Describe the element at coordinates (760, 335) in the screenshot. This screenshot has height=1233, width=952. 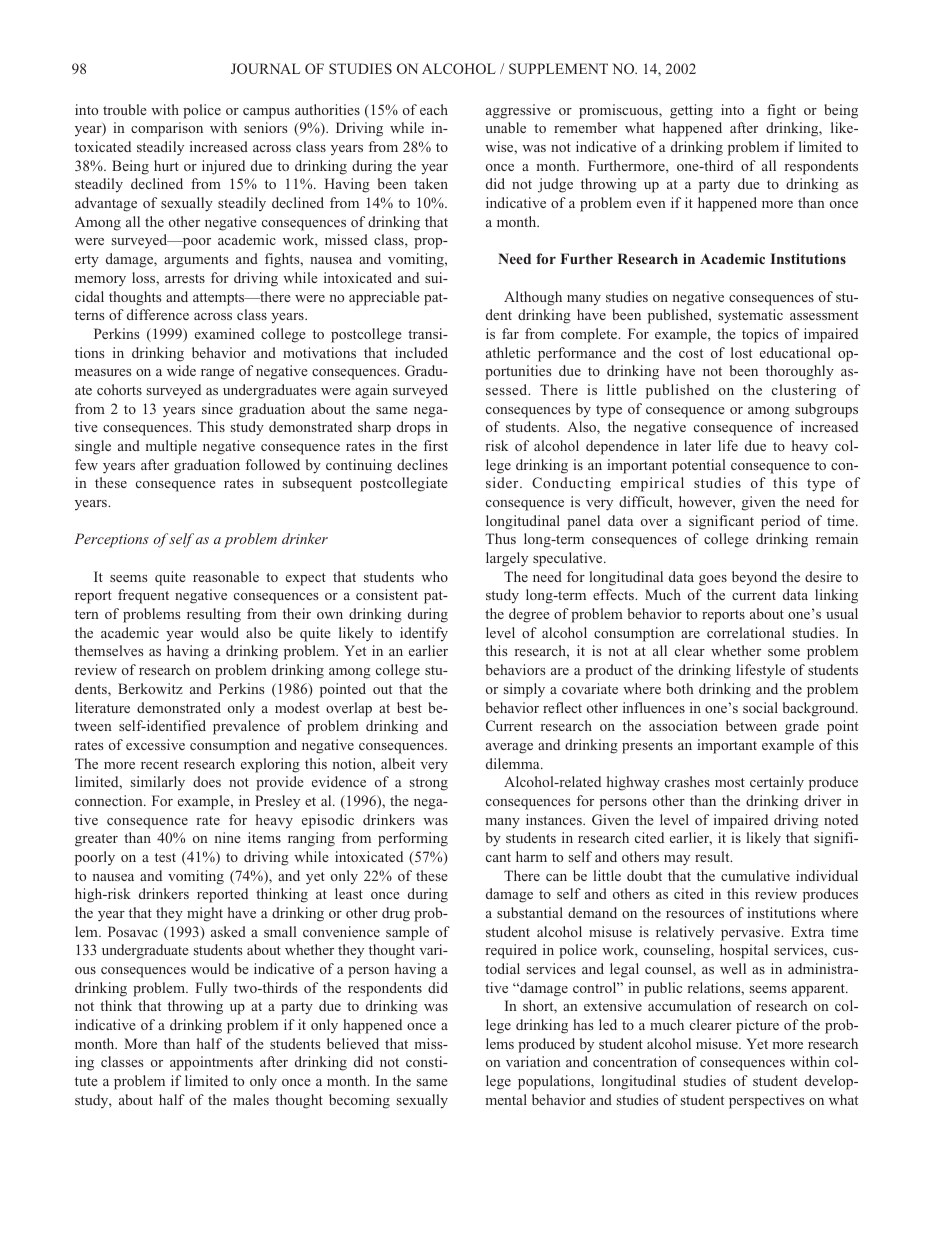
I see `topics` at that location.
